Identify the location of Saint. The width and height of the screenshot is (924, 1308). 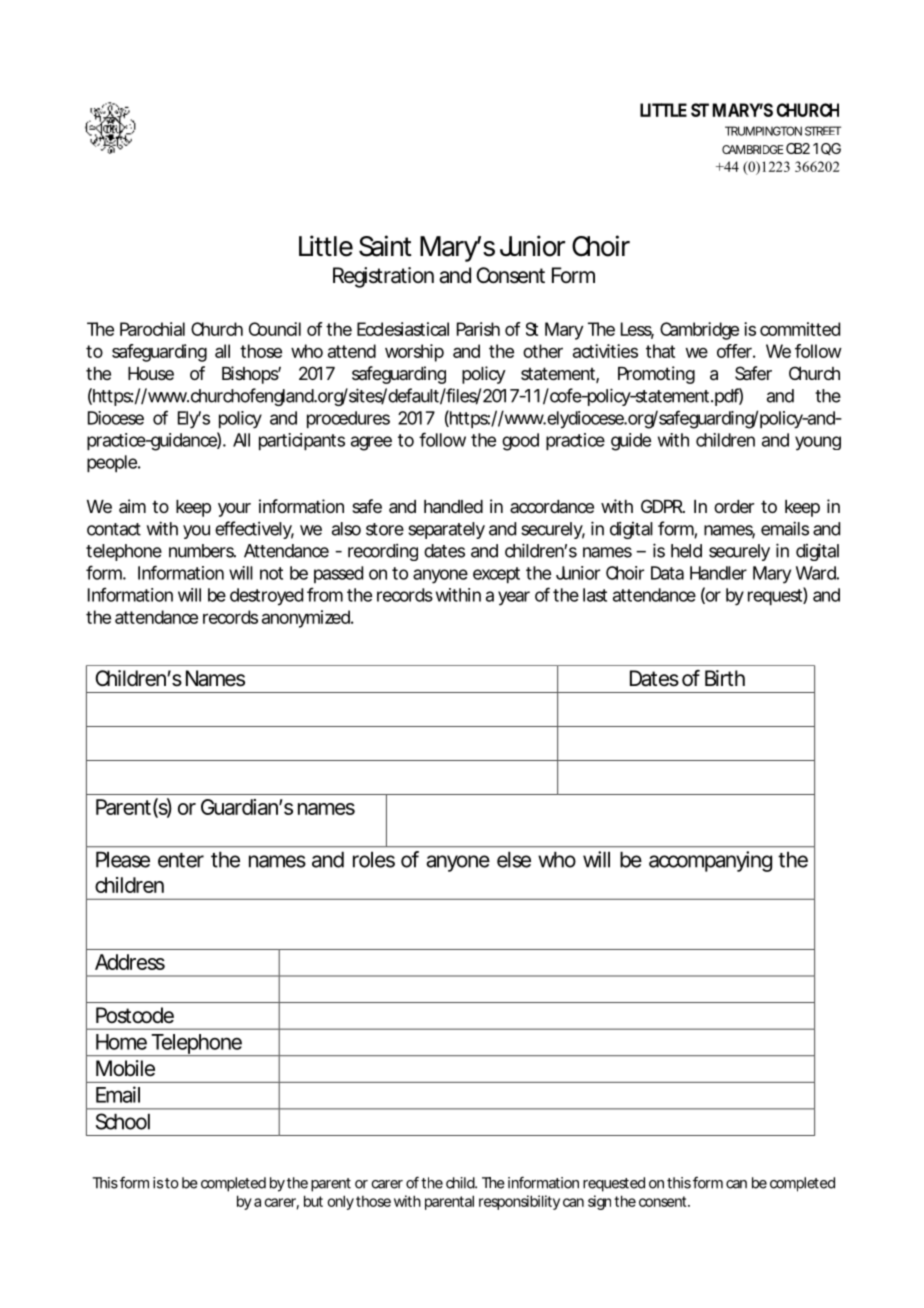
(385, 246).
